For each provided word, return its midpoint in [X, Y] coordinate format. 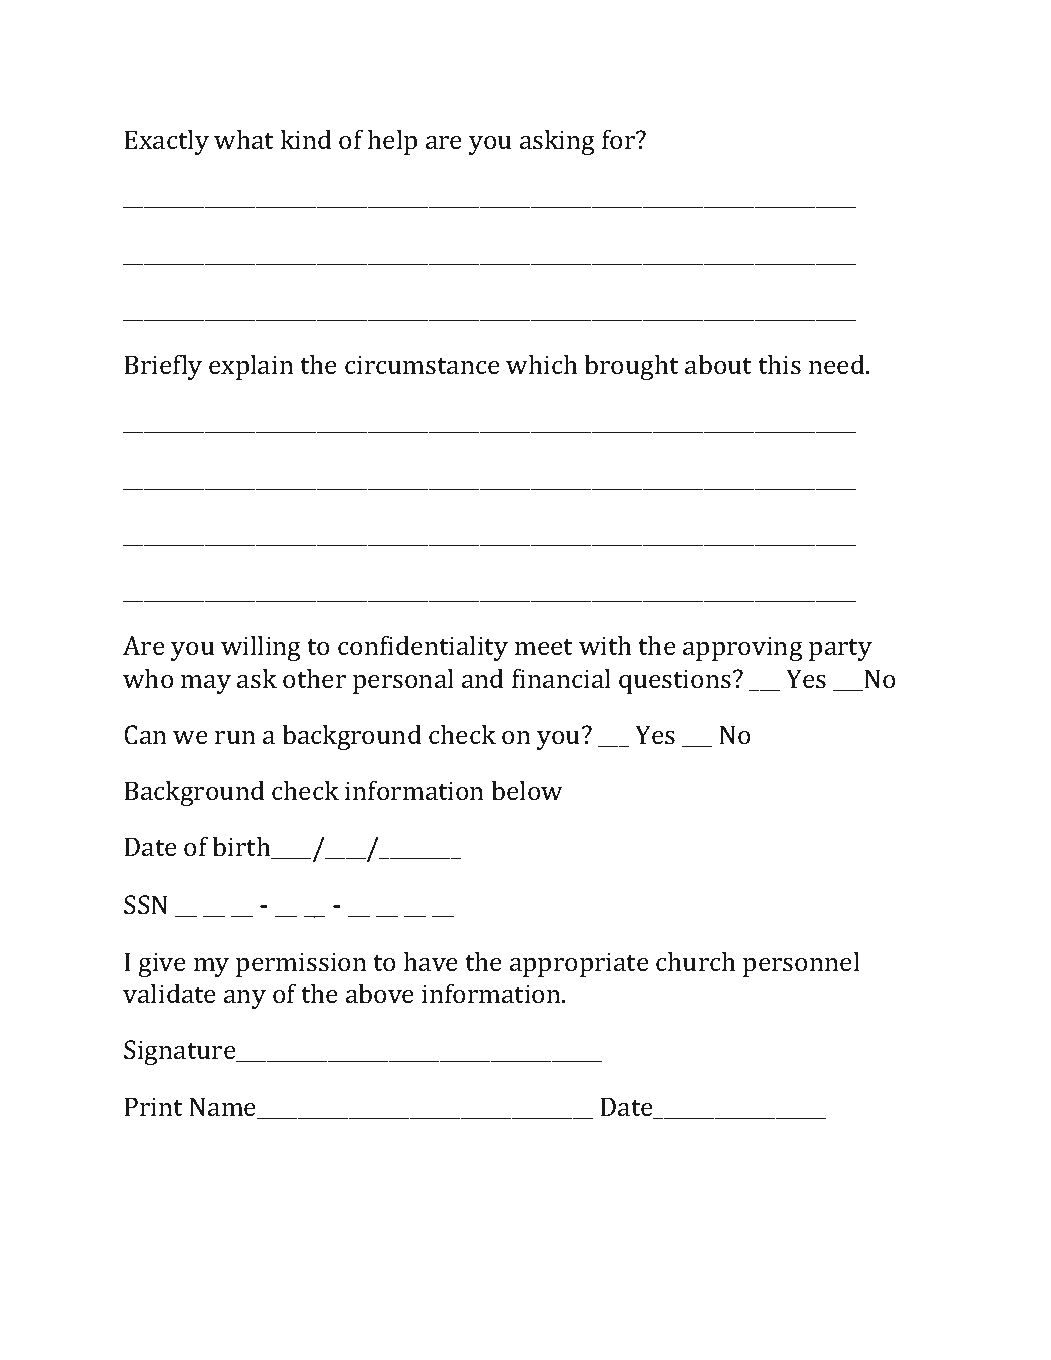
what [244, 139]
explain [251, 367]
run [235, 737]
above [380, 993]
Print [153, 1106]
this [779, 364]
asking [557, 142]
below [527, 790]
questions [675, 682]
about [718, 364]
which [541, 364]
